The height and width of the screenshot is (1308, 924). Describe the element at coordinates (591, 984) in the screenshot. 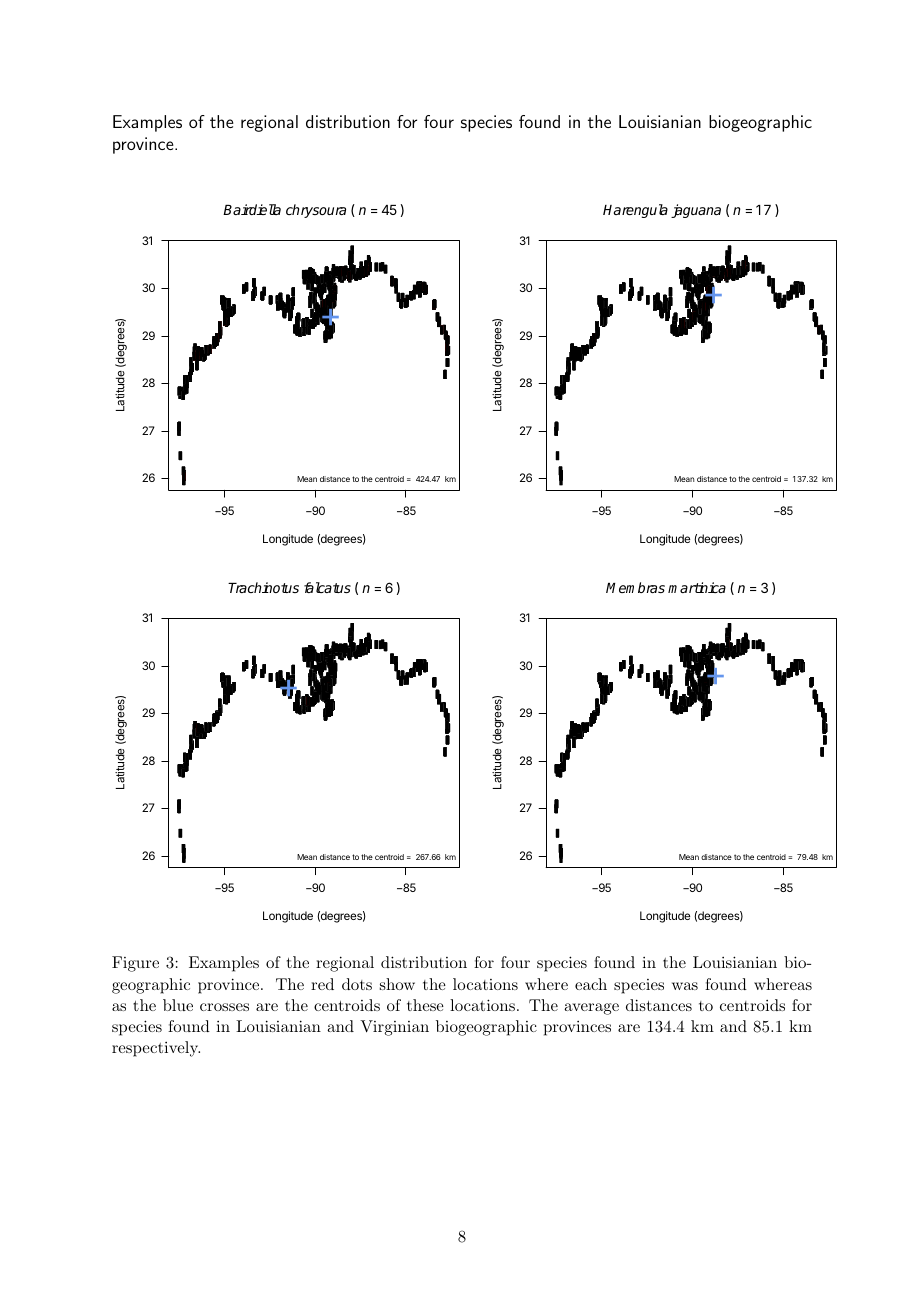

I see `each` at that location.
